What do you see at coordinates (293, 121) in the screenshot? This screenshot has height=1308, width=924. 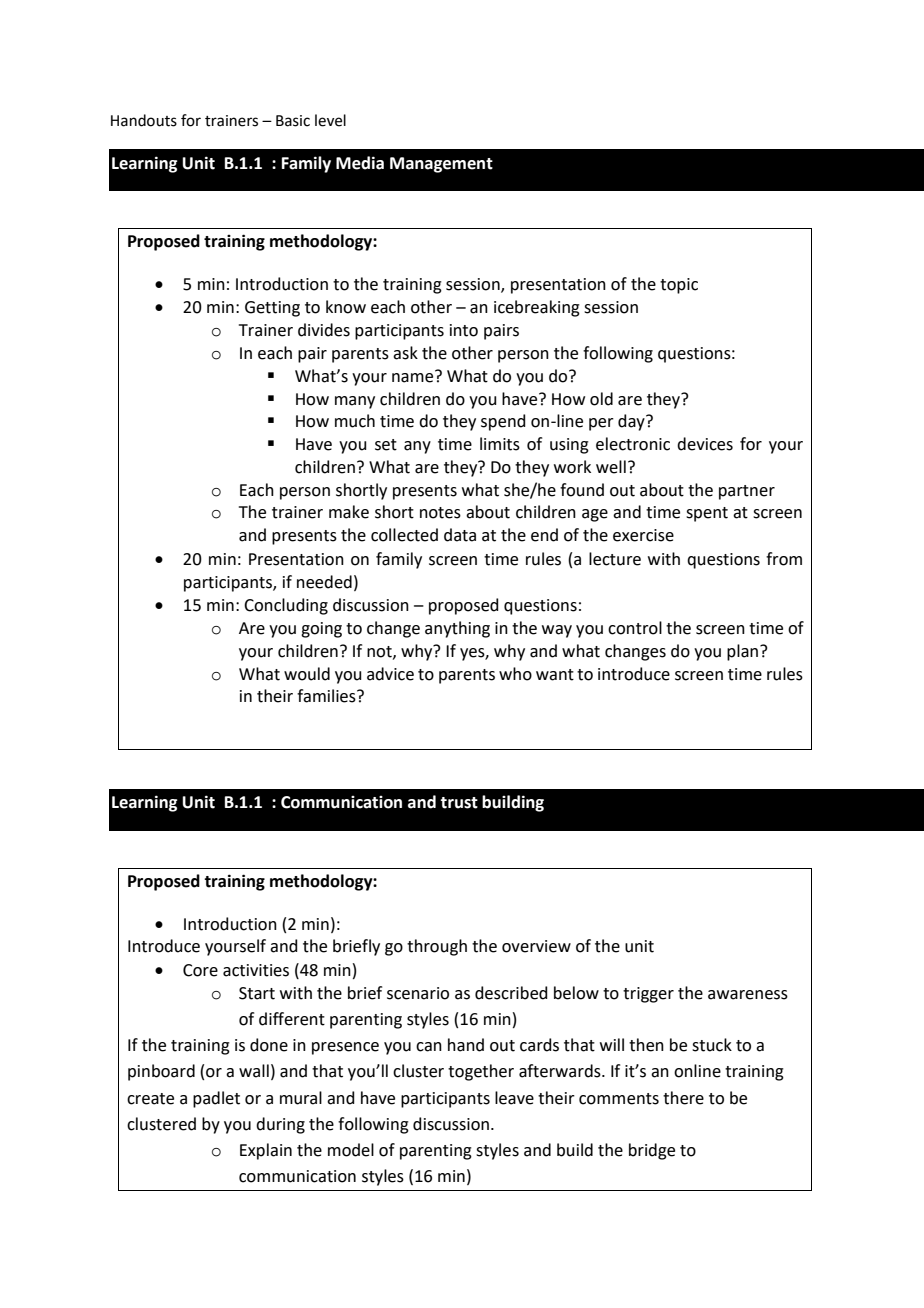 I see `Basic` at bounding box center [293, 121].
